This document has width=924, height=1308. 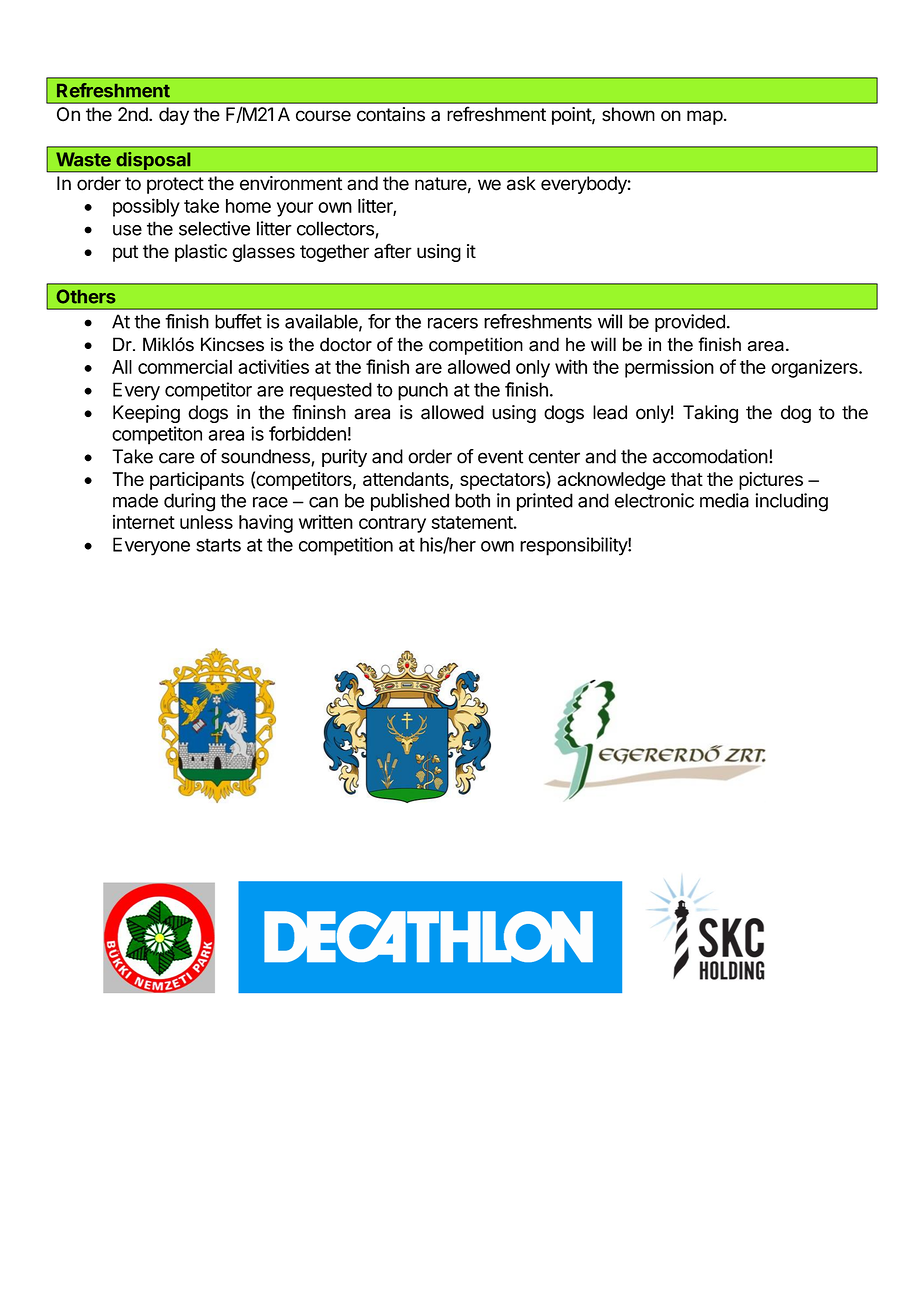 What do you see at coordinates (705, 117) in the document?
I see `map` at bounding box center [705, 117].
